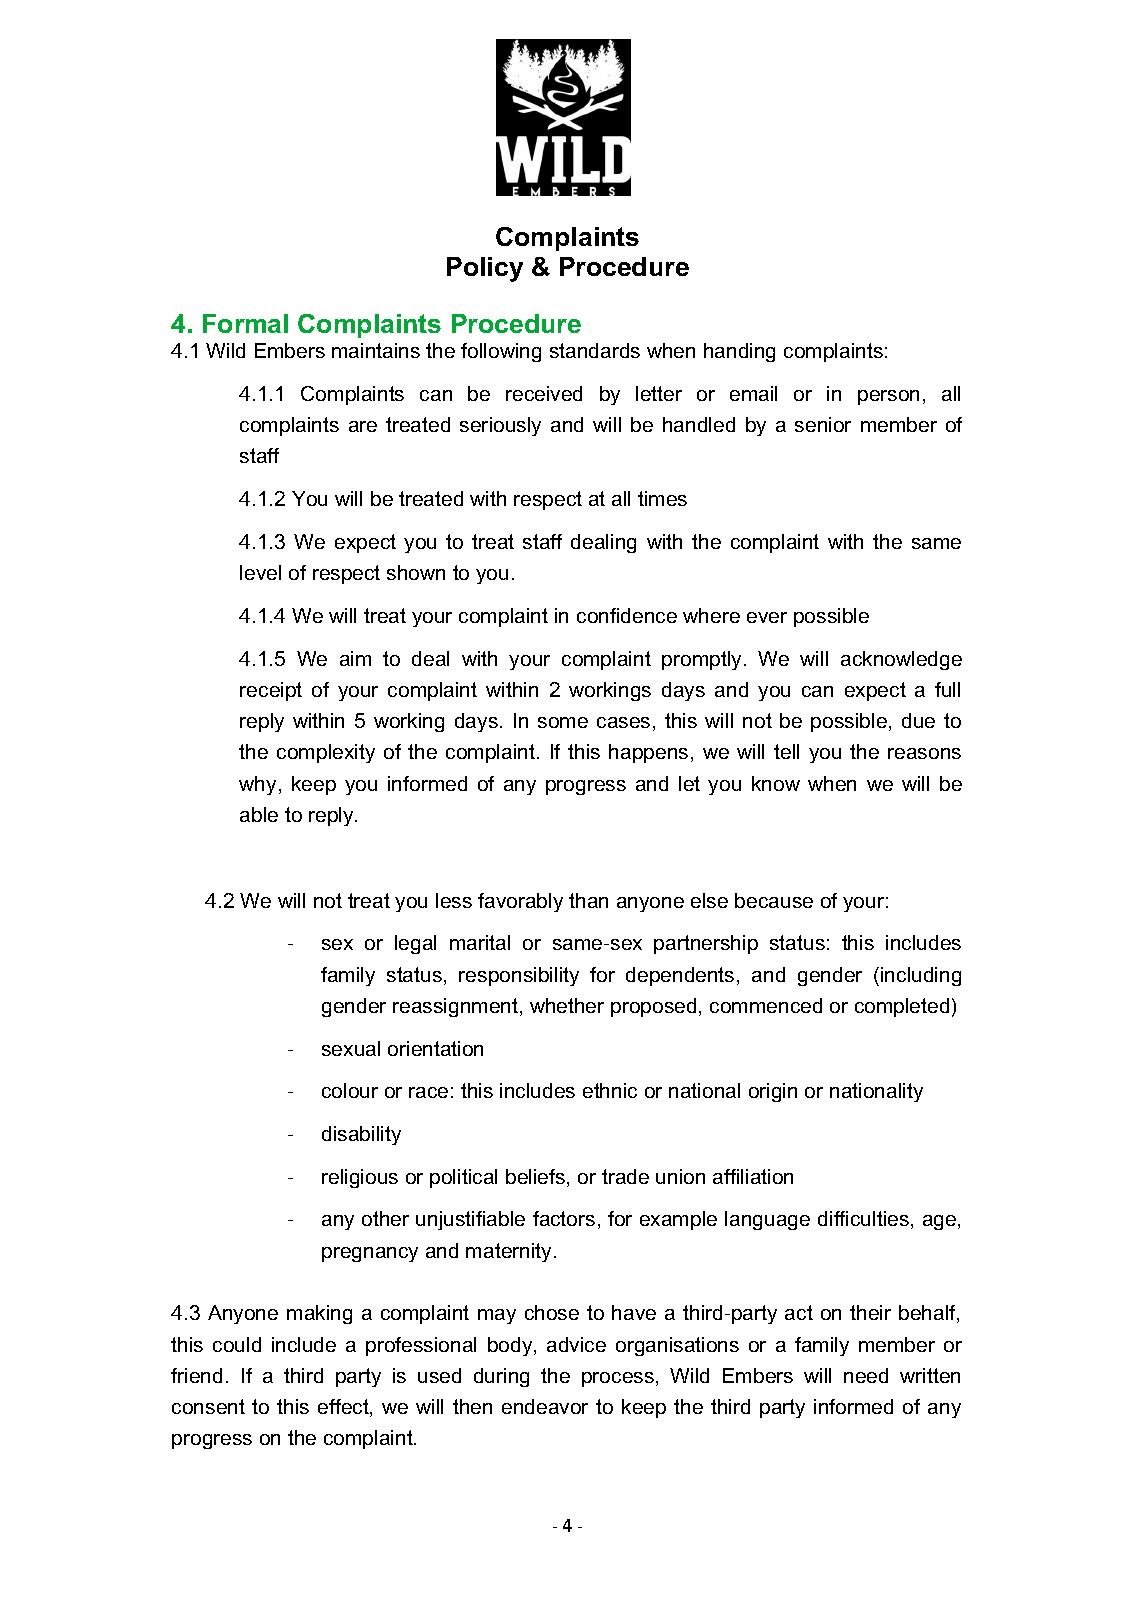 Image resolution: width=1135 pixels, height=1606 pixels. What do you see at coordinates (326, 753) in the image?
I see `complexity` at bounding box center [326, 753].
